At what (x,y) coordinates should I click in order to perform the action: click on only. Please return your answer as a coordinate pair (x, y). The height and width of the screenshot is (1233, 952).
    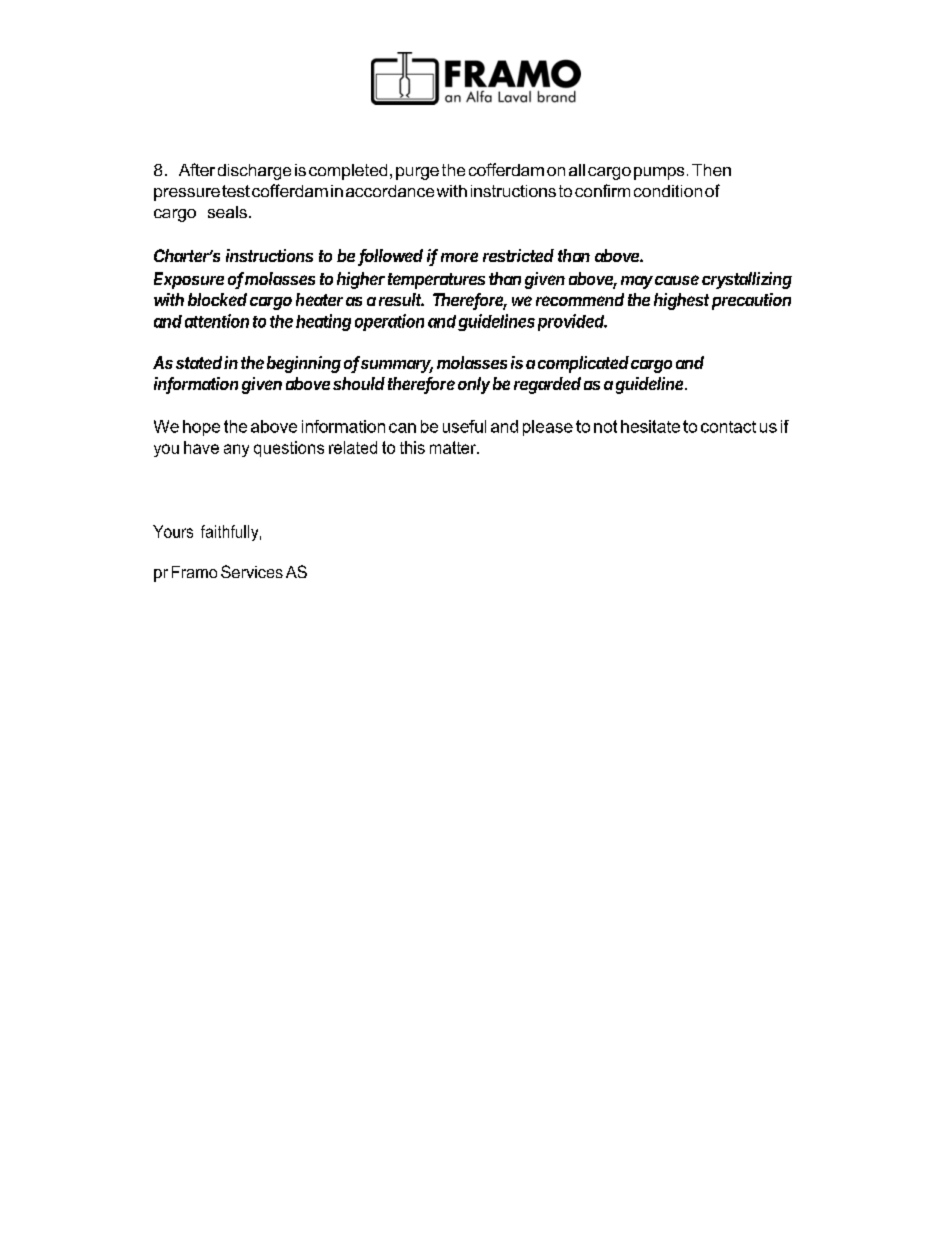
    Looking at the image, I should click on (474, 385).
